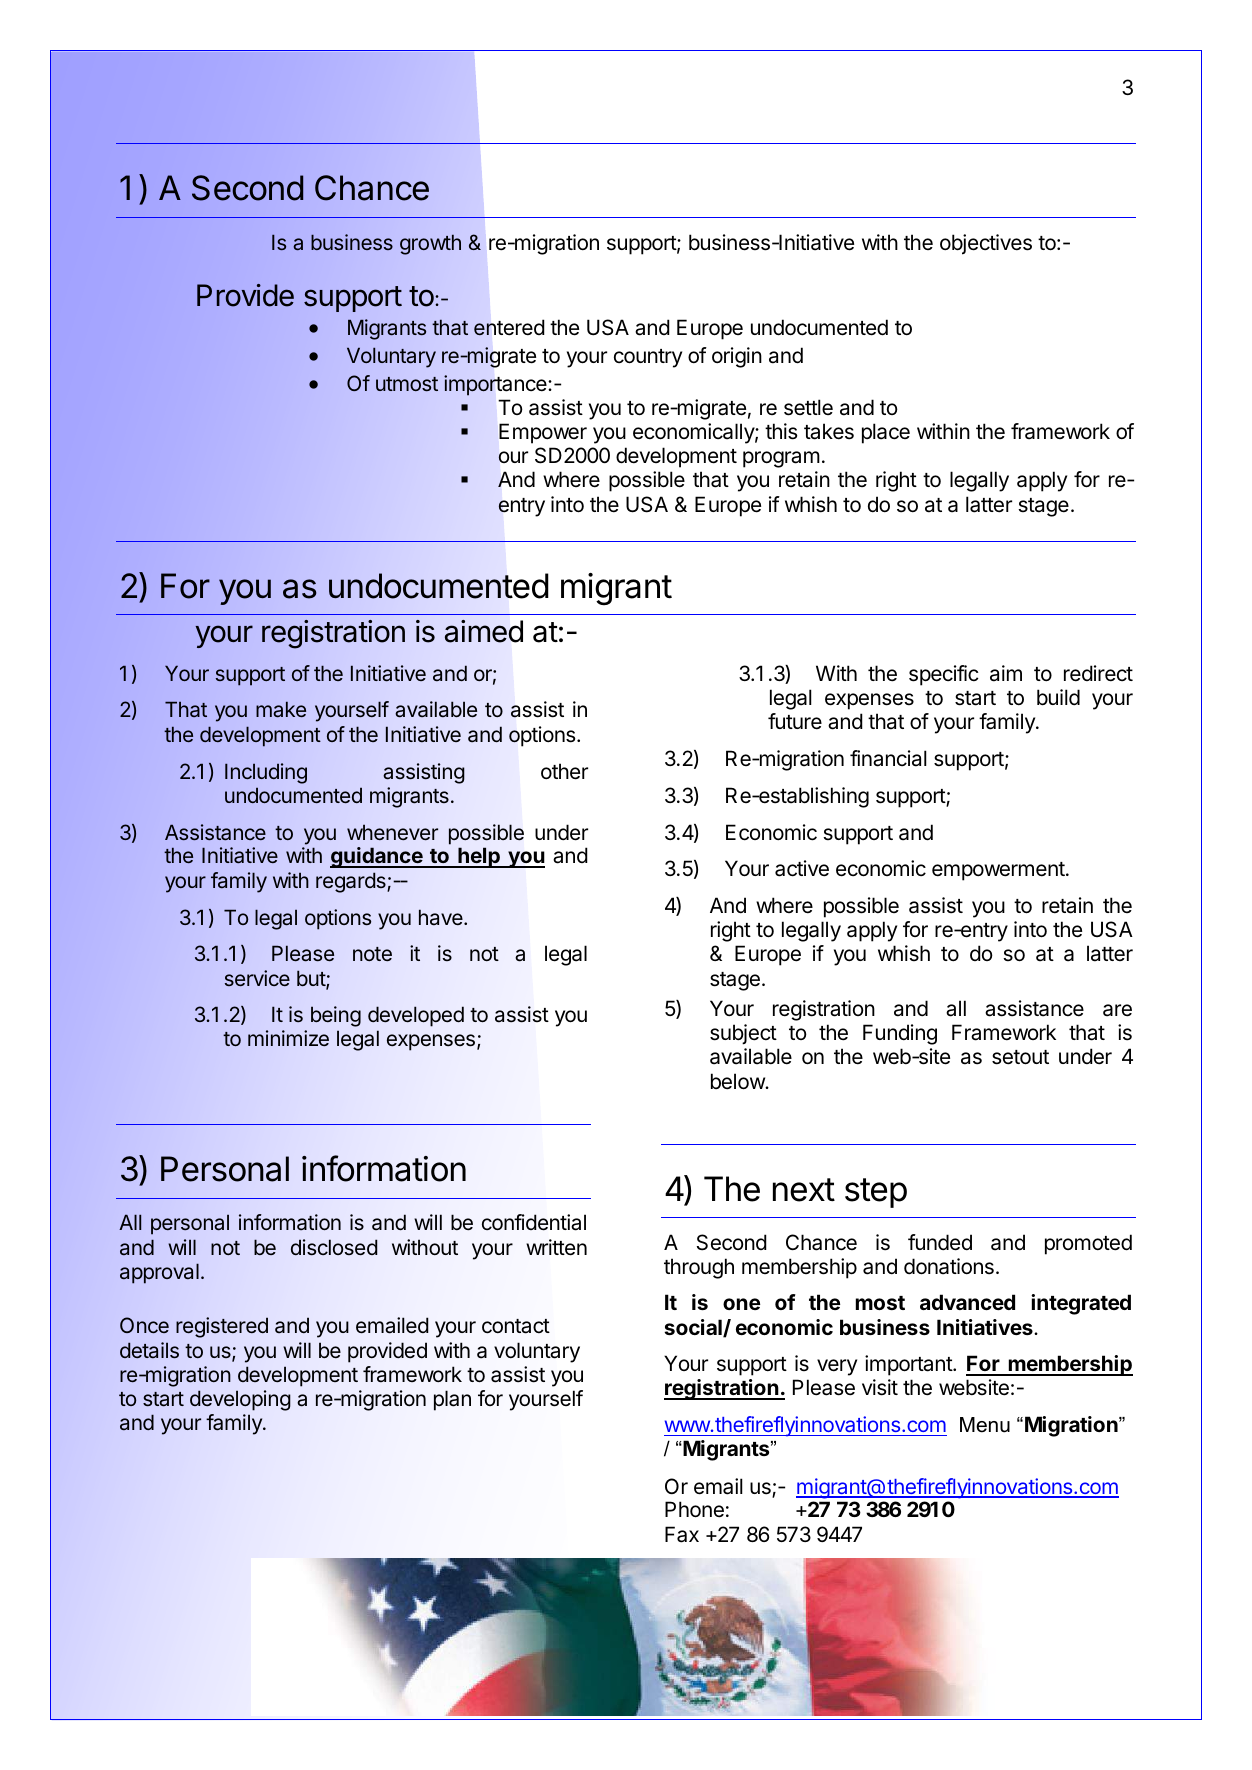 The height and width of the screenshot is (1770, 1252). What do you see at coordinates (985, 1425) in the screenshot?
I see `Menu` at bounding box center [985, 1425].
